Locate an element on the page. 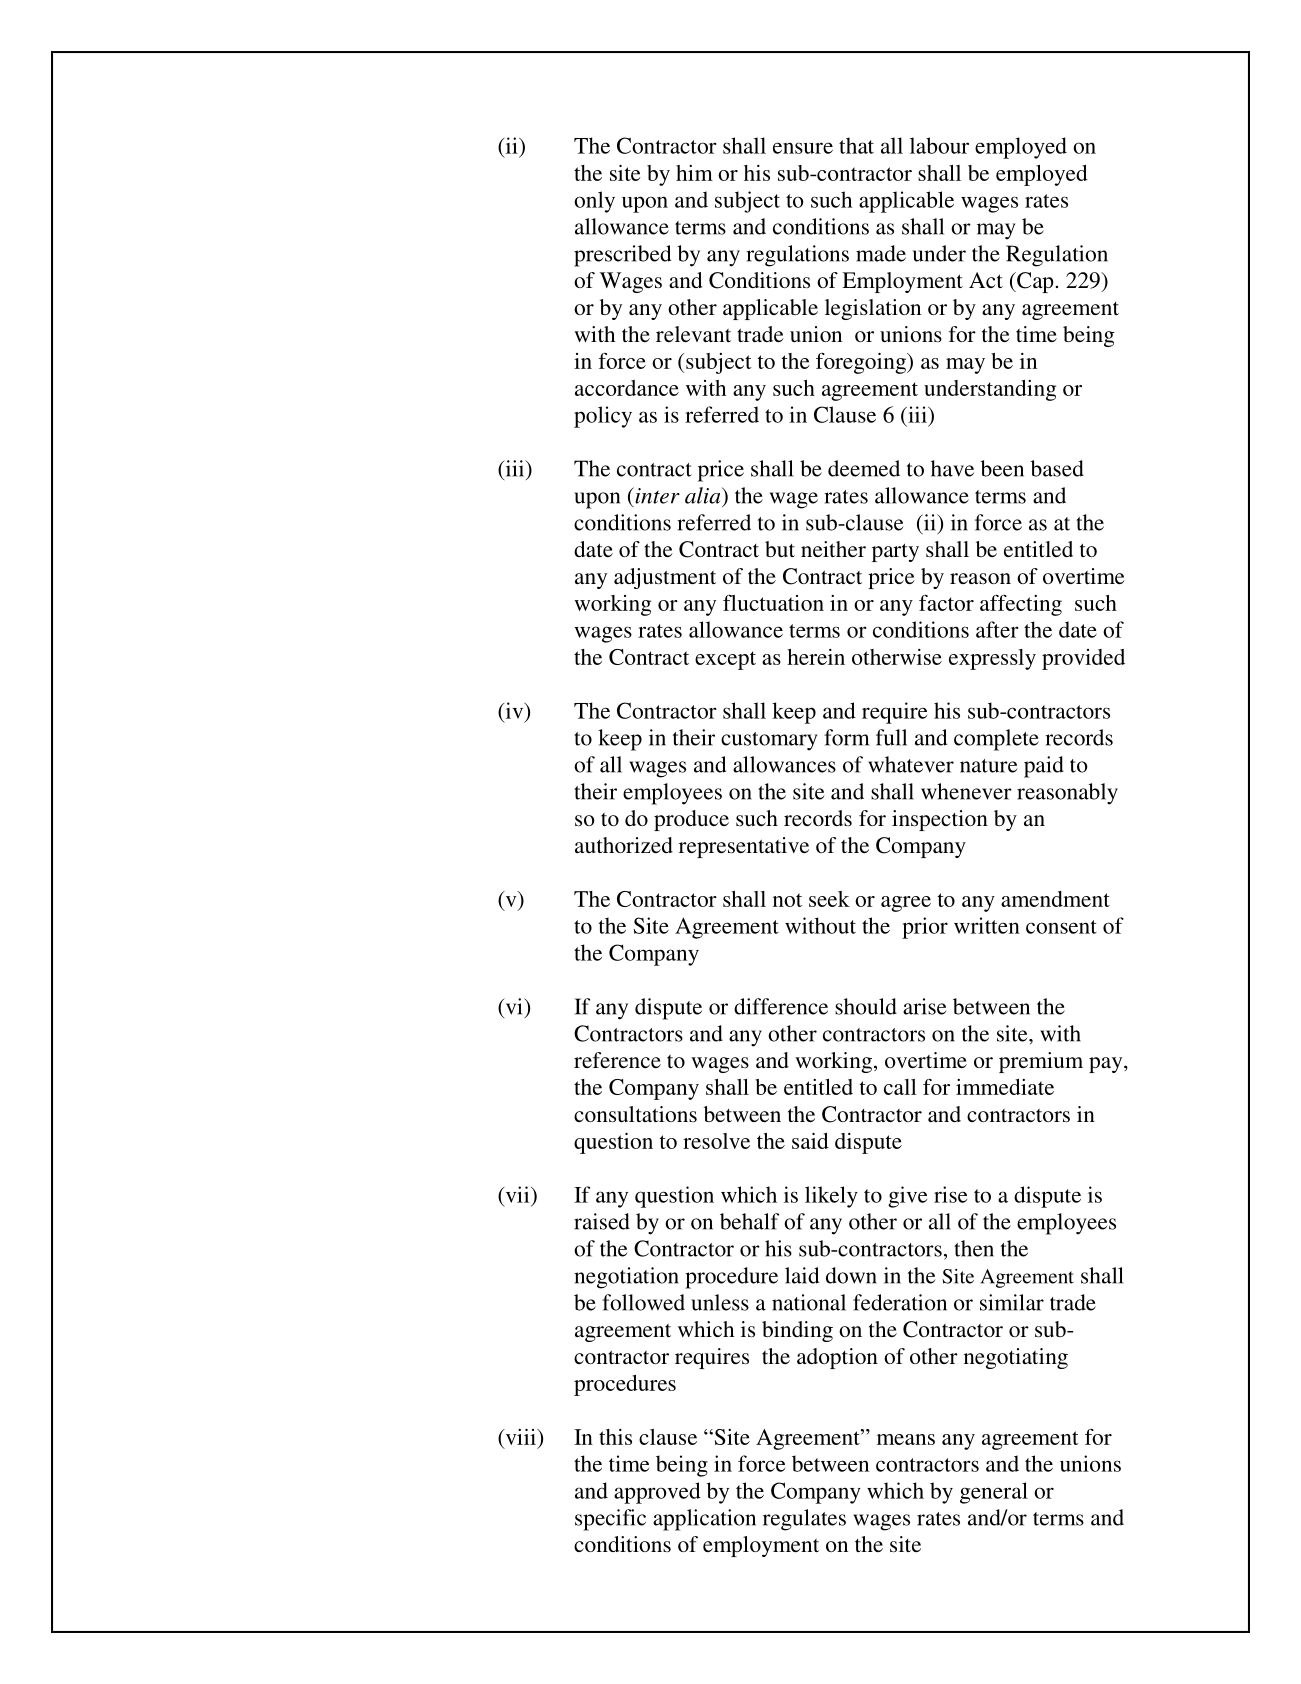  only is located at coordinates (594, 202).
